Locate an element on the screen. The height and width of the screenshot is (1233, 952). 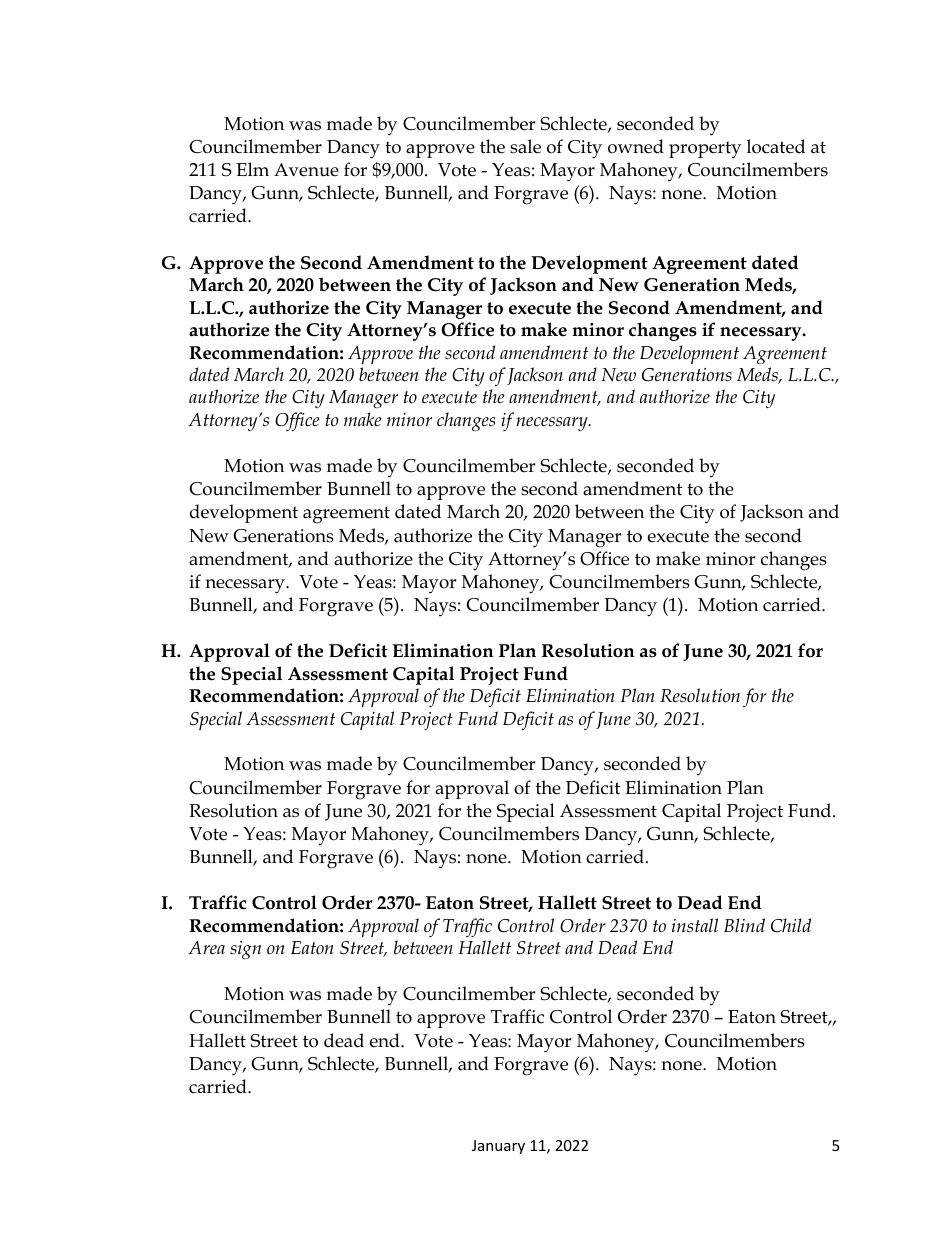
January is located at coordinates (498, 1147).
